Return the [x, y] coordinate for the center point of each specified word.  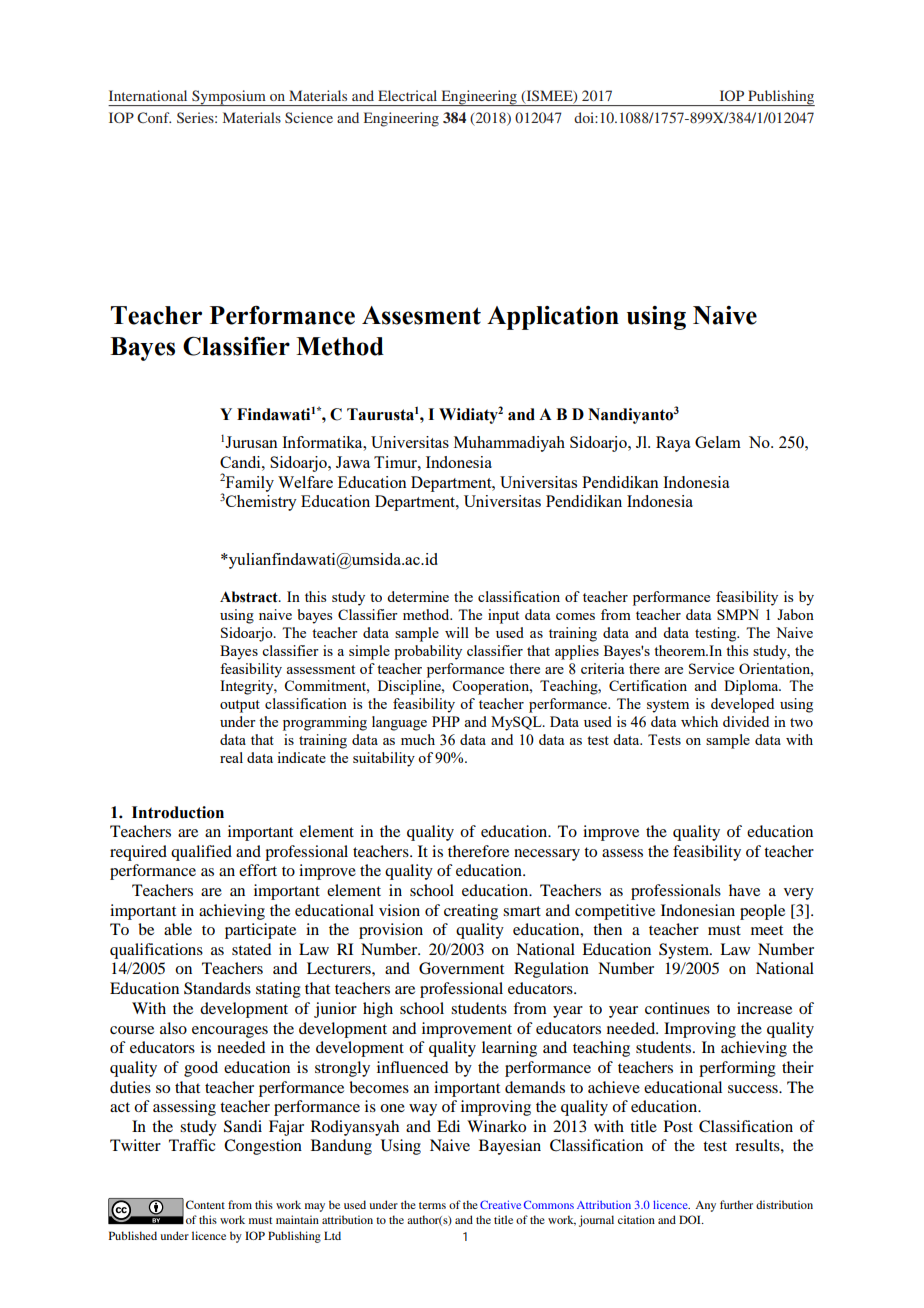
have [744, 890]
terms [432, 1205]
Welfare [305, 482]
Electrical [407, 95]
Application [553, 318]
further [736, 1204]
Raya [673, 444]
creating [471, 912]
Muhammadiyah [509, 444]
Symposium [229, 98]
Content [205, 1204]
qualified [201, 853]
